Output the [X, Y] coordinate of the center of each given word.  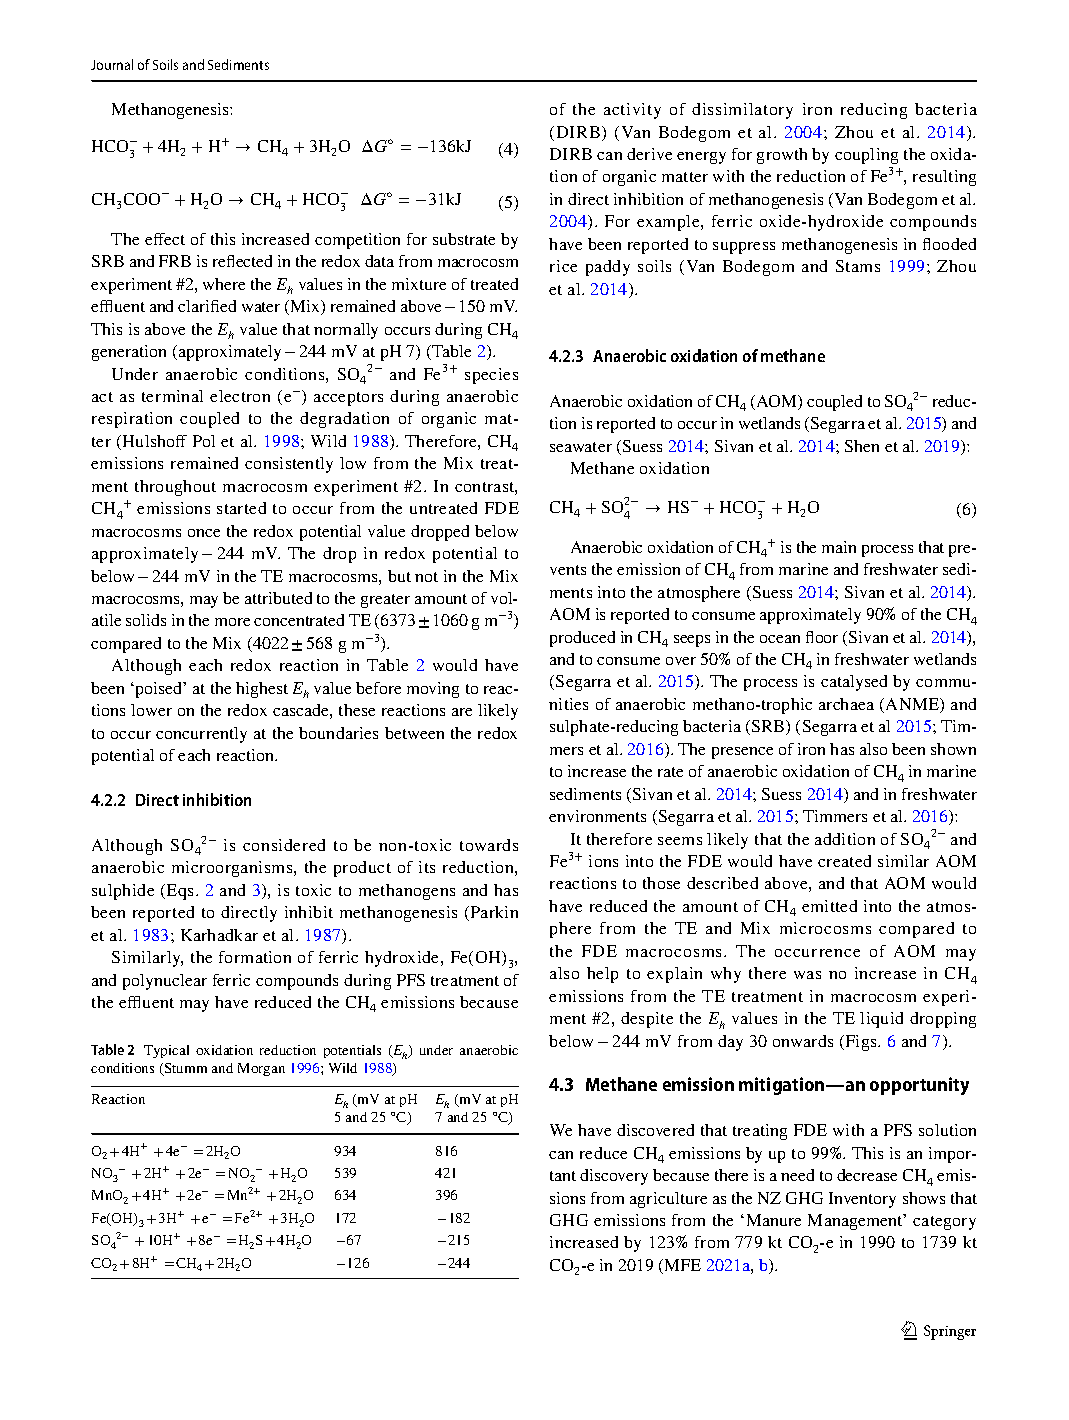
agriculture [668, 1200]
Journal [112, 64]
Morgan [261, 1069]
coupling [866, 156]
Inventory [862, 1200]
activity [632, 111]
